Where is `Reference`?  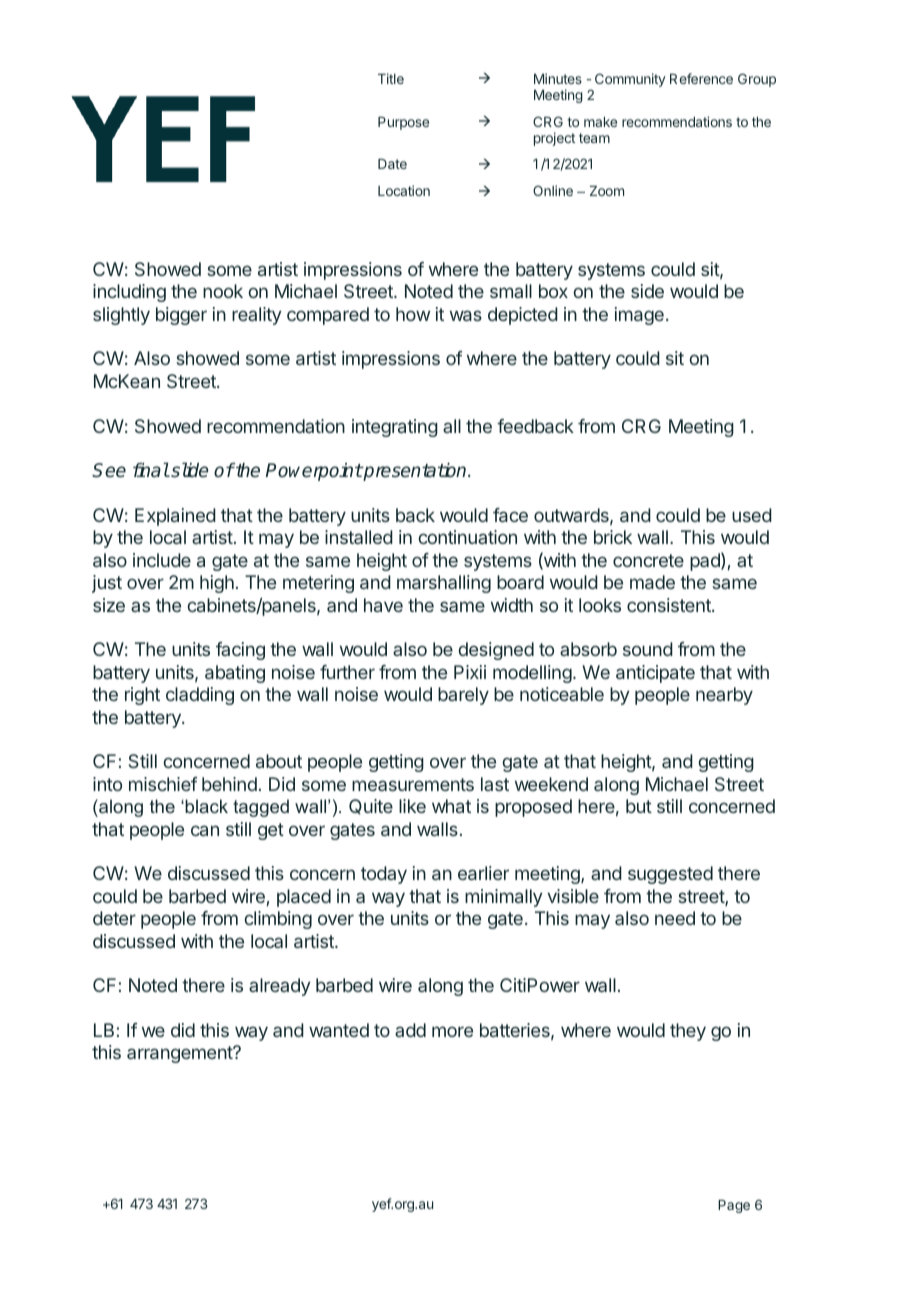
Reference is located at coordinates (701, 78).
